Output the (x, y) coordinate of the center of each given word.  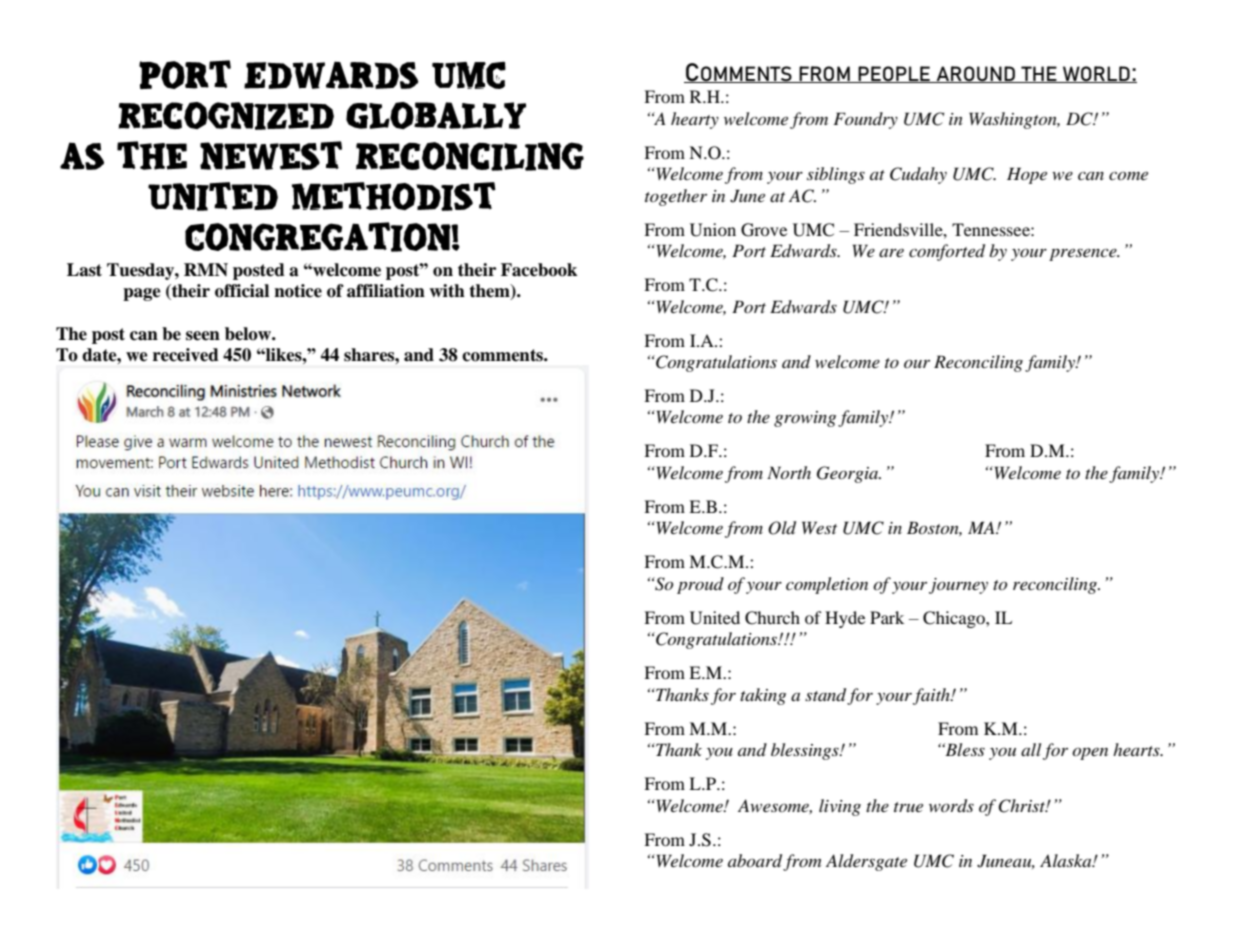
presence (1084, 254)
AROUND (975, 74)
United (715, 618)
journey (958, 586)
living (840, 807)
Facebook (539, 270)
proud (700, 585)
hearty (695, 120)
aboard (756, 862)
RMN (206, 269)
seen (203, 336)
